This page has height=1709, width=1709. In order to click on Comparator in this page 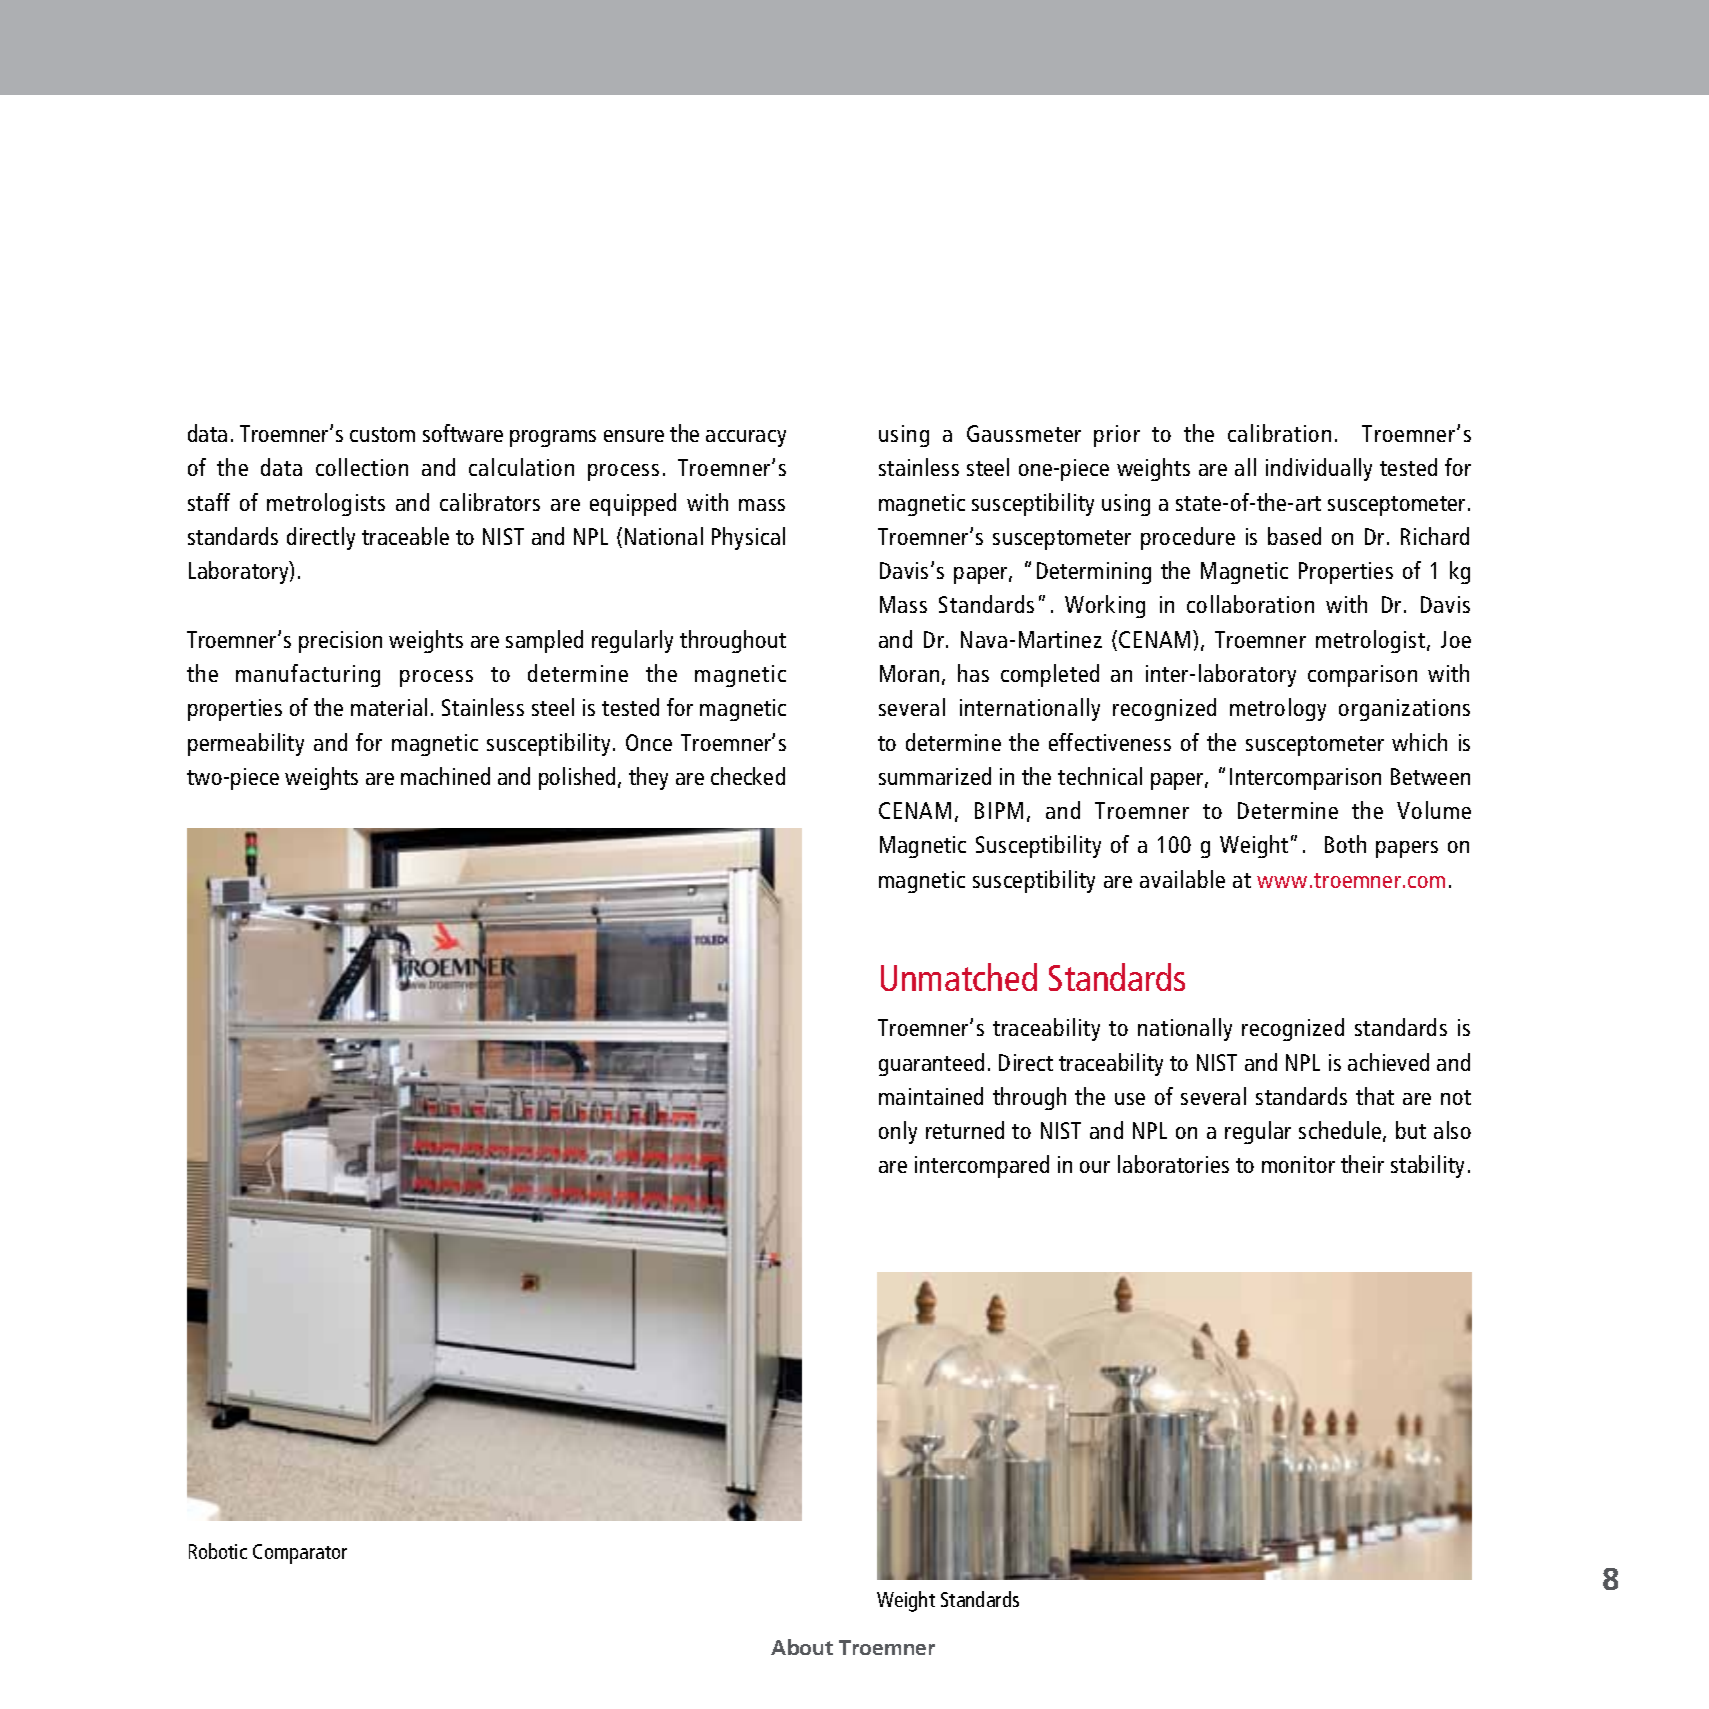, I will do `click(300, 1554)`.
